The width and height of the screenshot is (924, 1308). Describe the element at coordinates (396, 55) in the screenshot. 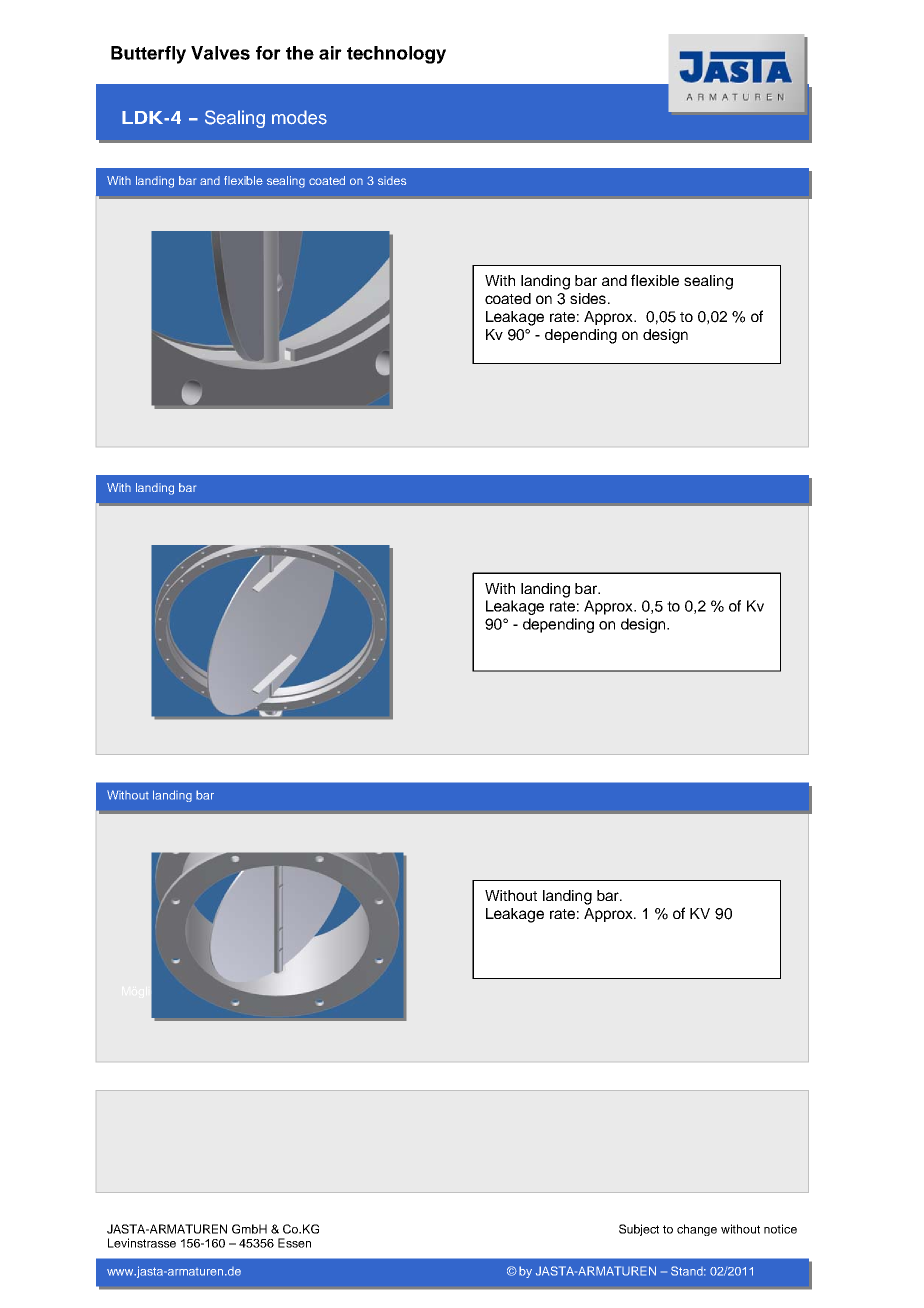

I see `technology` at that location.
